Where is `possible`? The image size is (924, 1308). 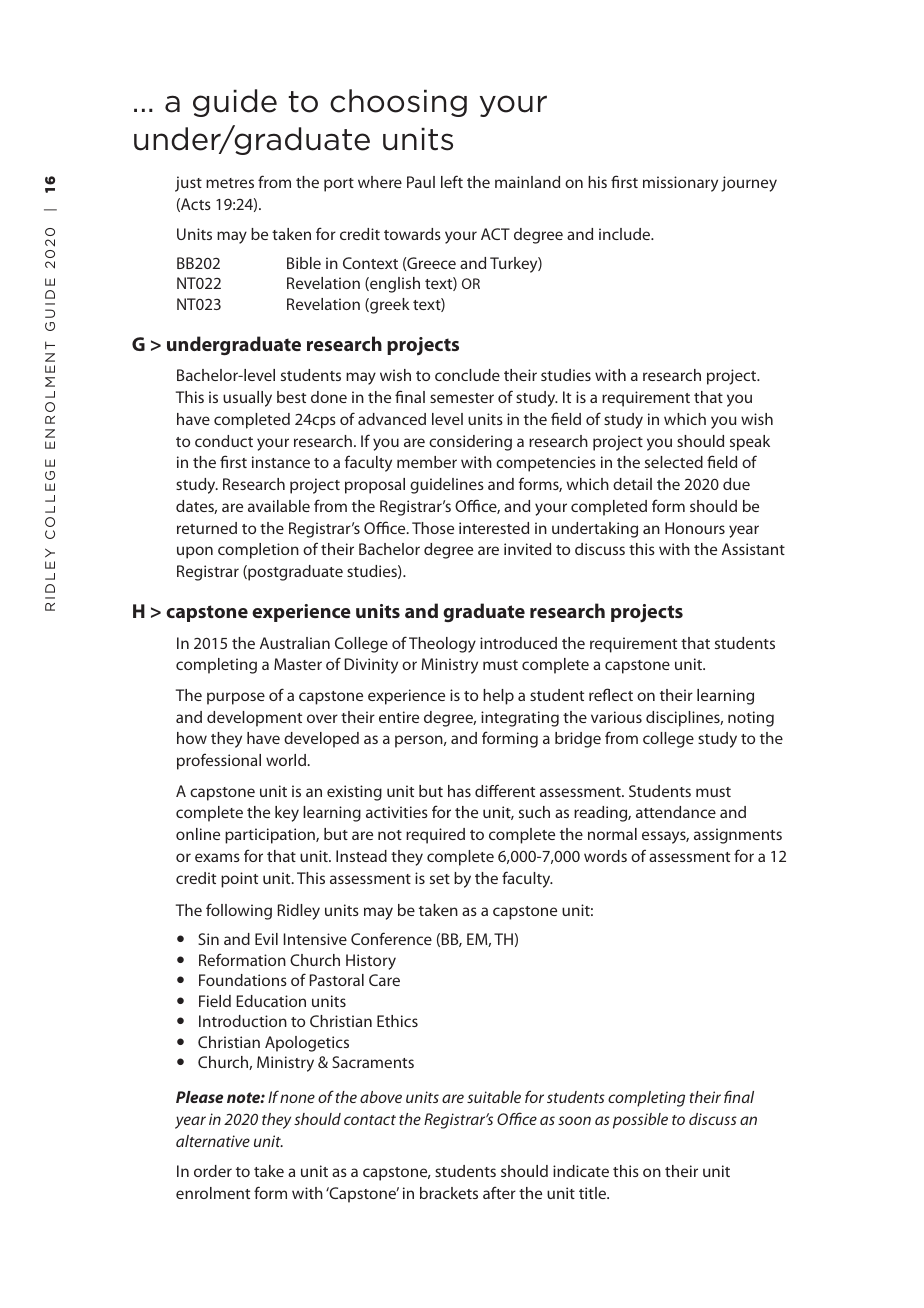
possible is located at coordinates (640, 1121).
